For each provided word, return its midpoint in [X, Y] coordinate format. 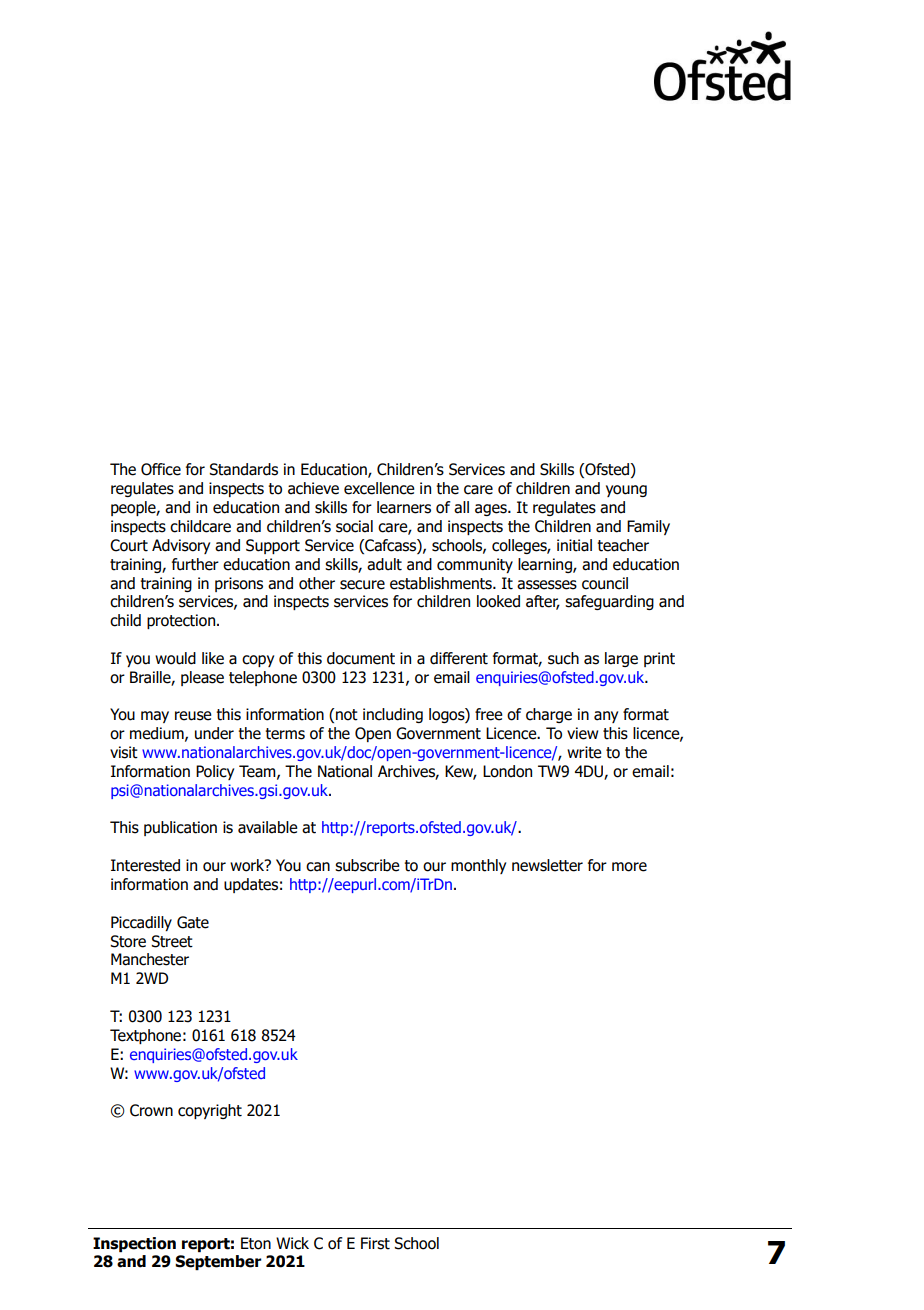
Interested [145, 865]
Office [161, 469]
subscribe [367, 865]
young [626, 491]
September [218, 1262]
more [629, 867]
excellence [379, 488]
